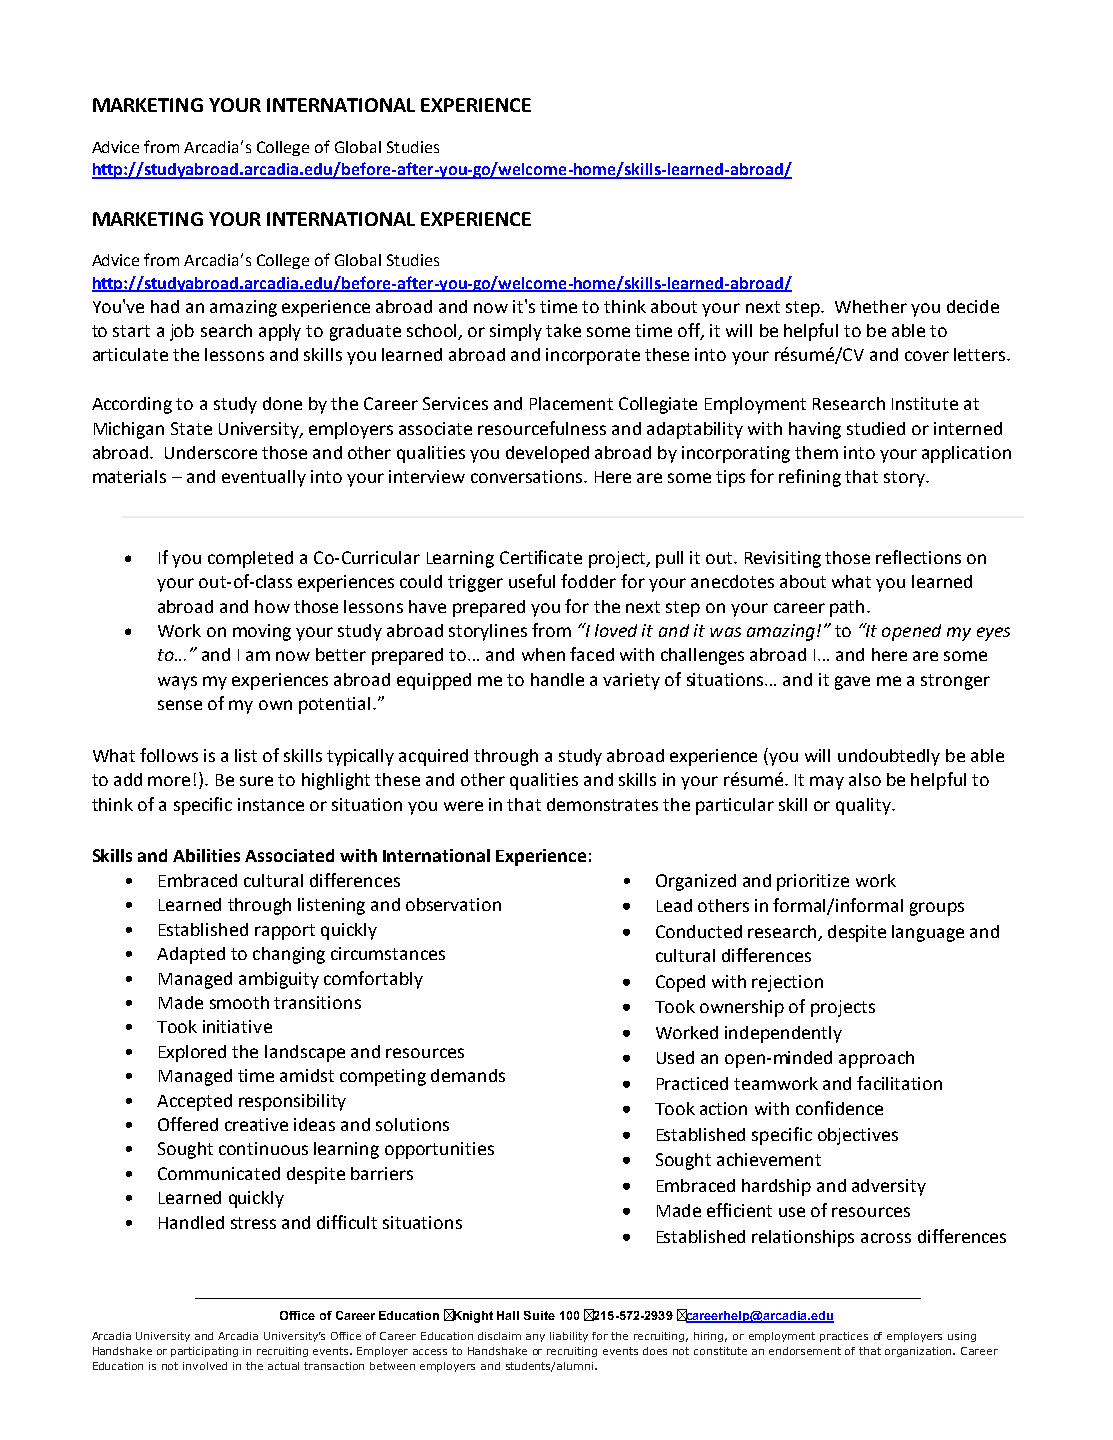 The width and height of the screenshot is (1113, 1440). What do you see at coordinates (280, 332) in the screenshot?
I see `apply` at bounding box center [280, 332].
